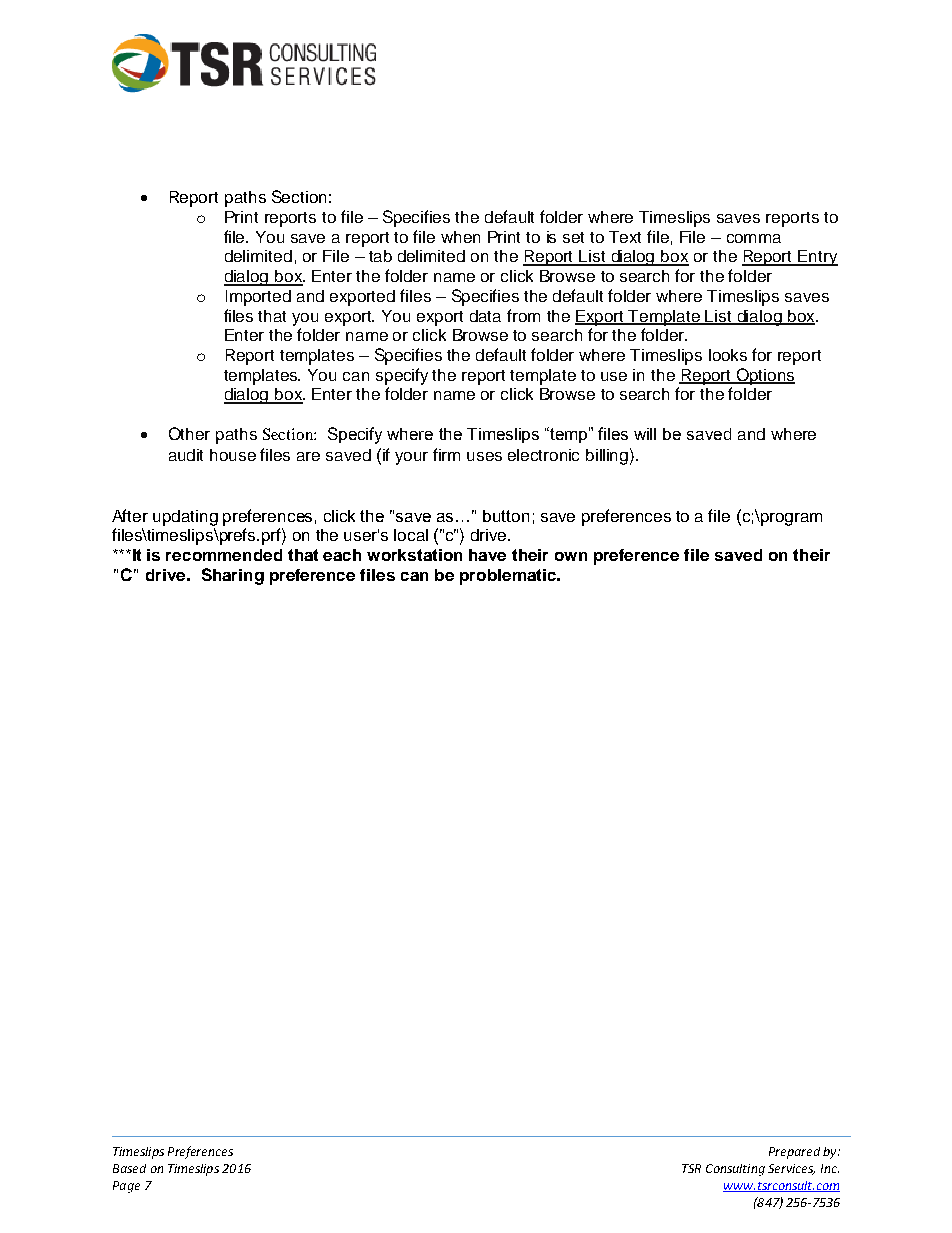  I want to click on recommended, so click(224, 555).
